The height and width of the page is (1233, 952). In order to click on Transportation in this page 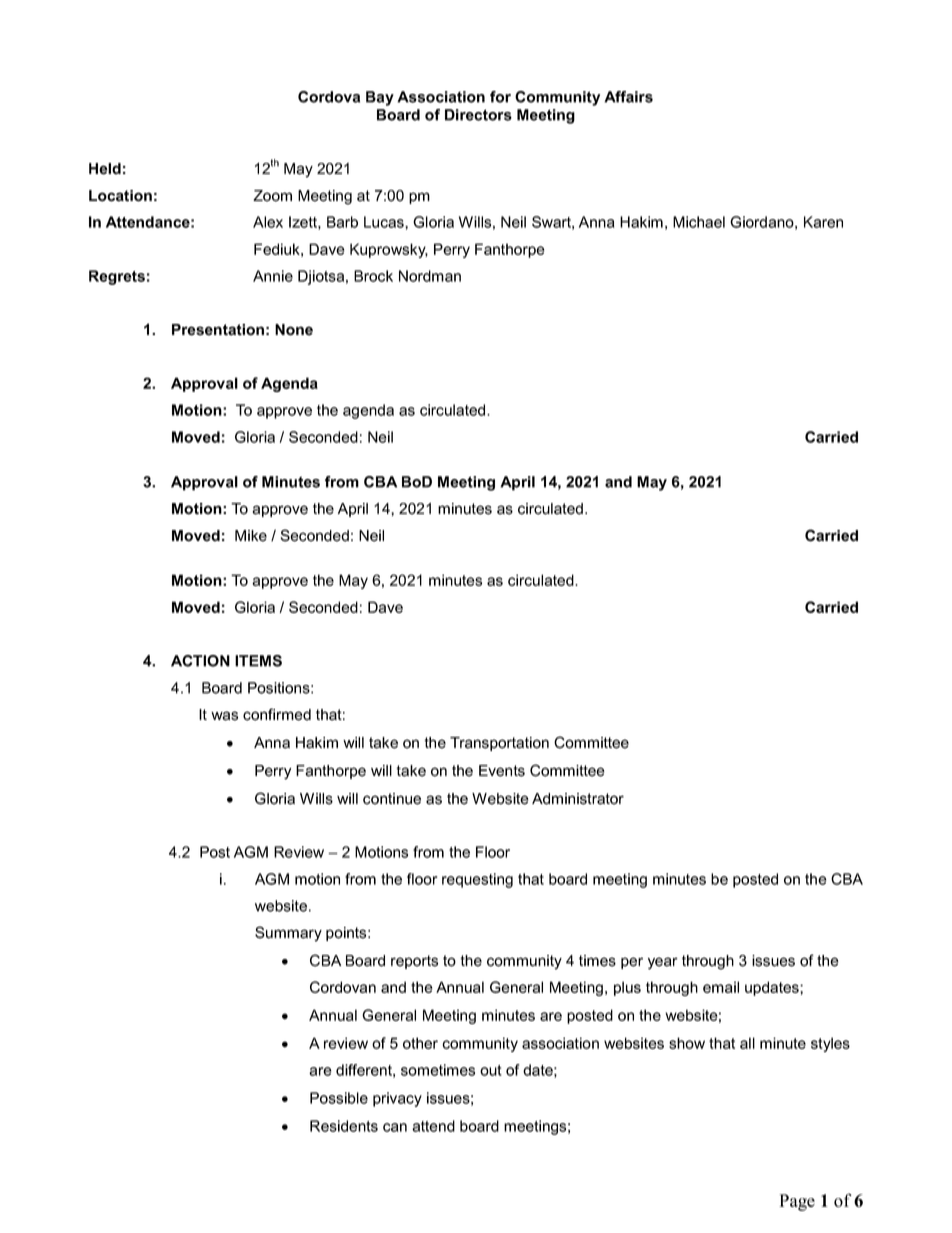, I will do `click(499, 744)`.
